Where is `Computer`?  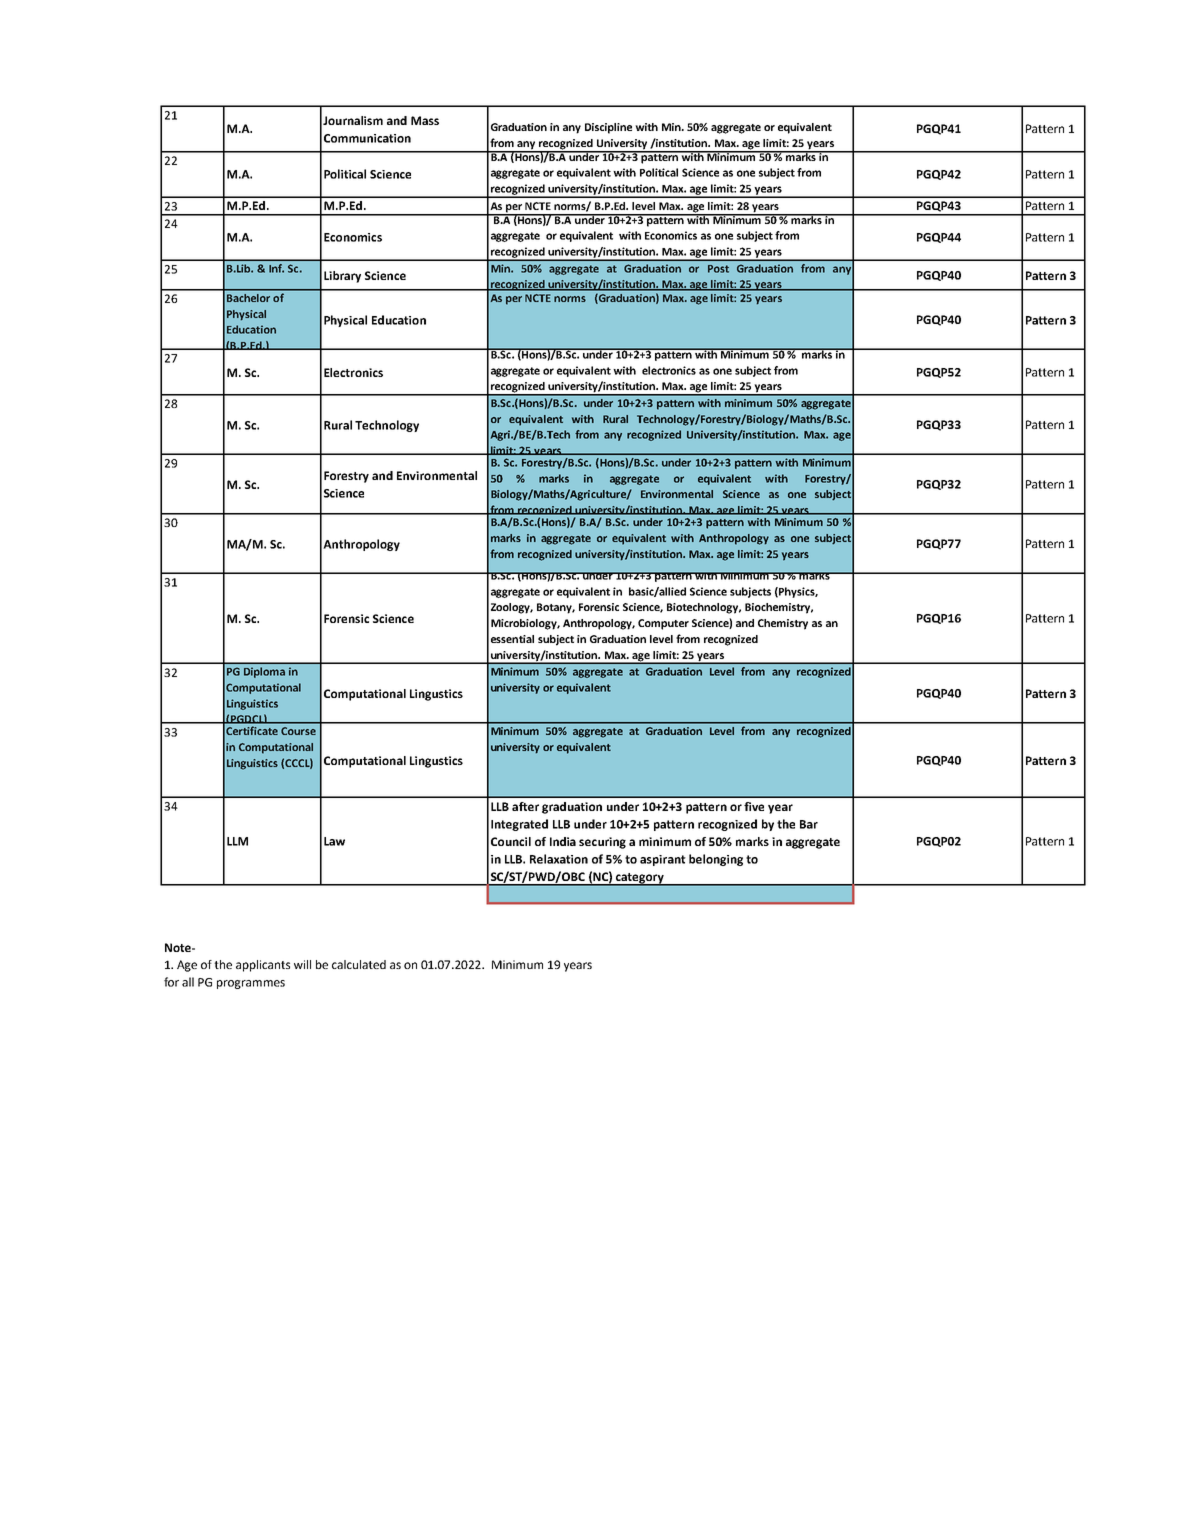
Computer is located at coordinates (663, 624).
